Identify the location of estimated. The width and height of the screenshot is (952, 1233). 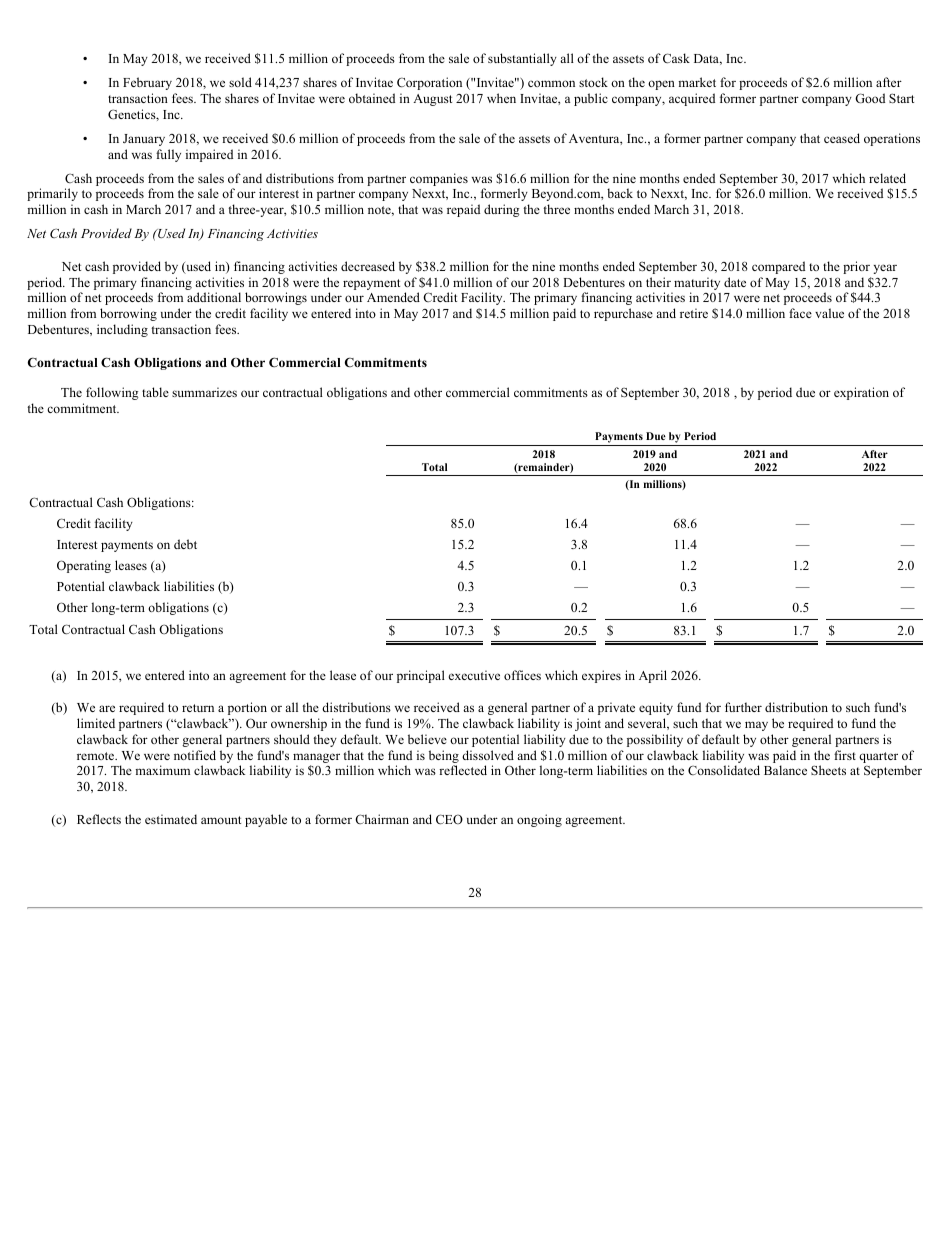
(171, 819).
